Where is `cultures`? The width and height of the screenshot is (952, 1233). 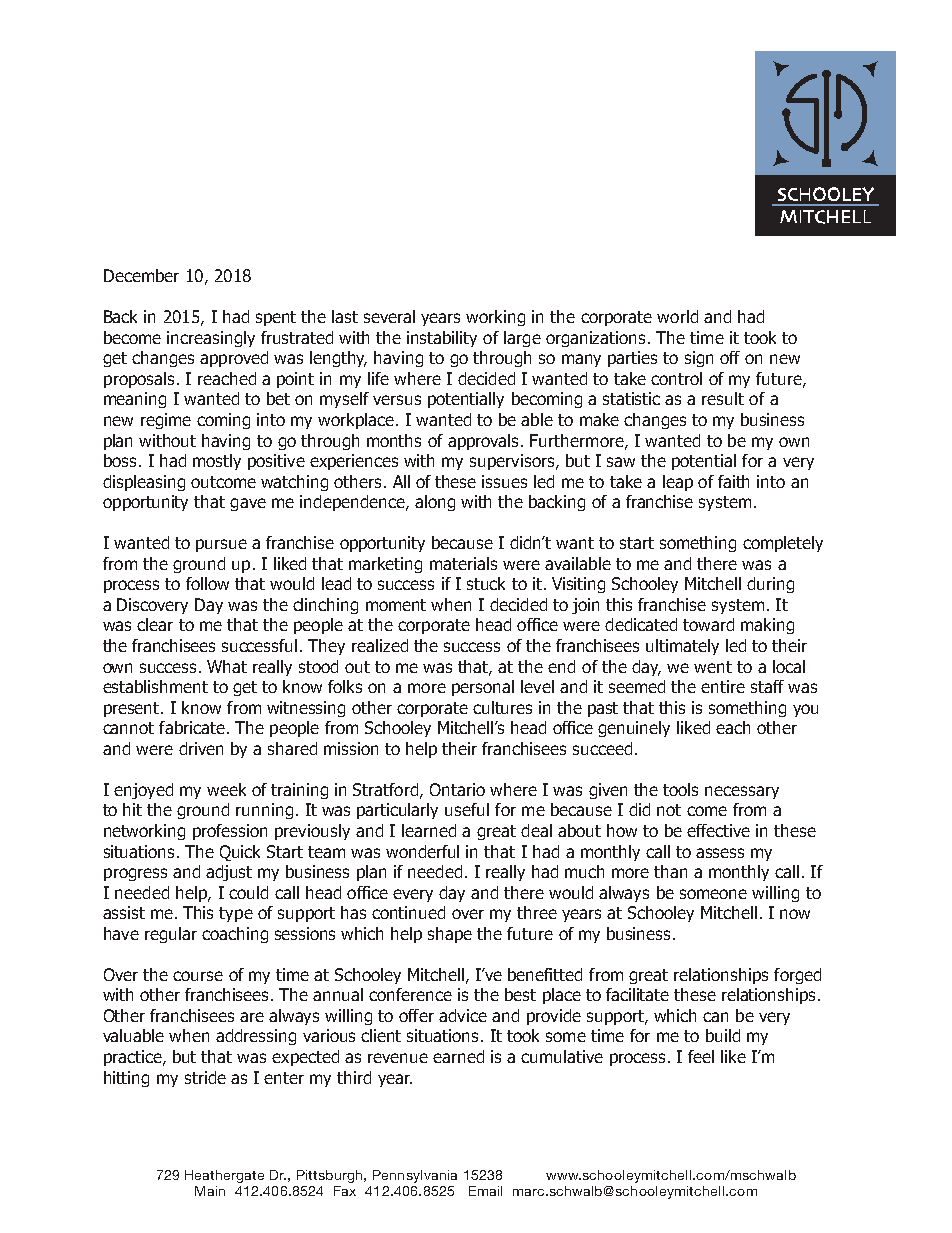 cultures is located at coordinates (502, 707).
